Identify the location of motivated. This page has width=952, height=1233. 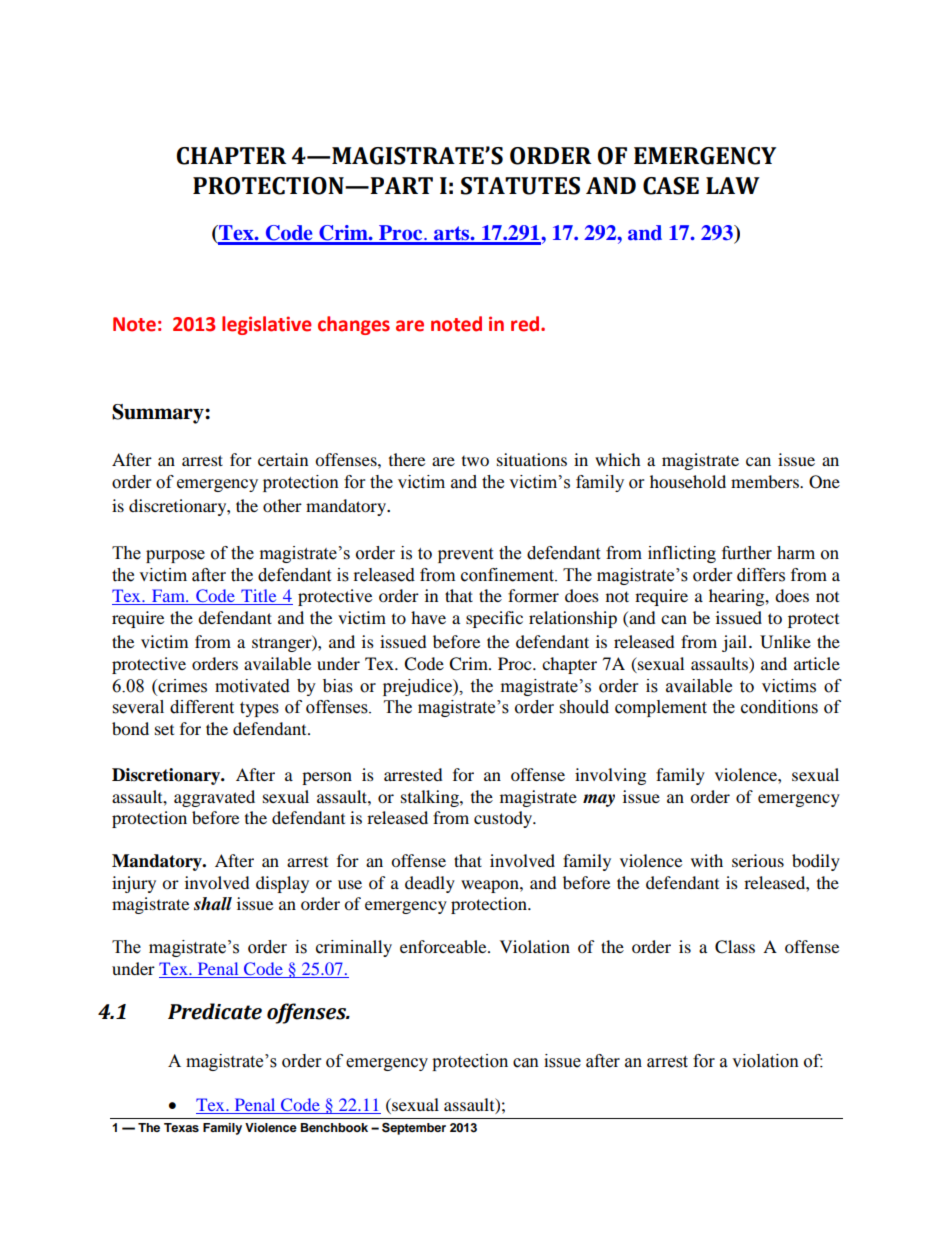
(252, 686).
